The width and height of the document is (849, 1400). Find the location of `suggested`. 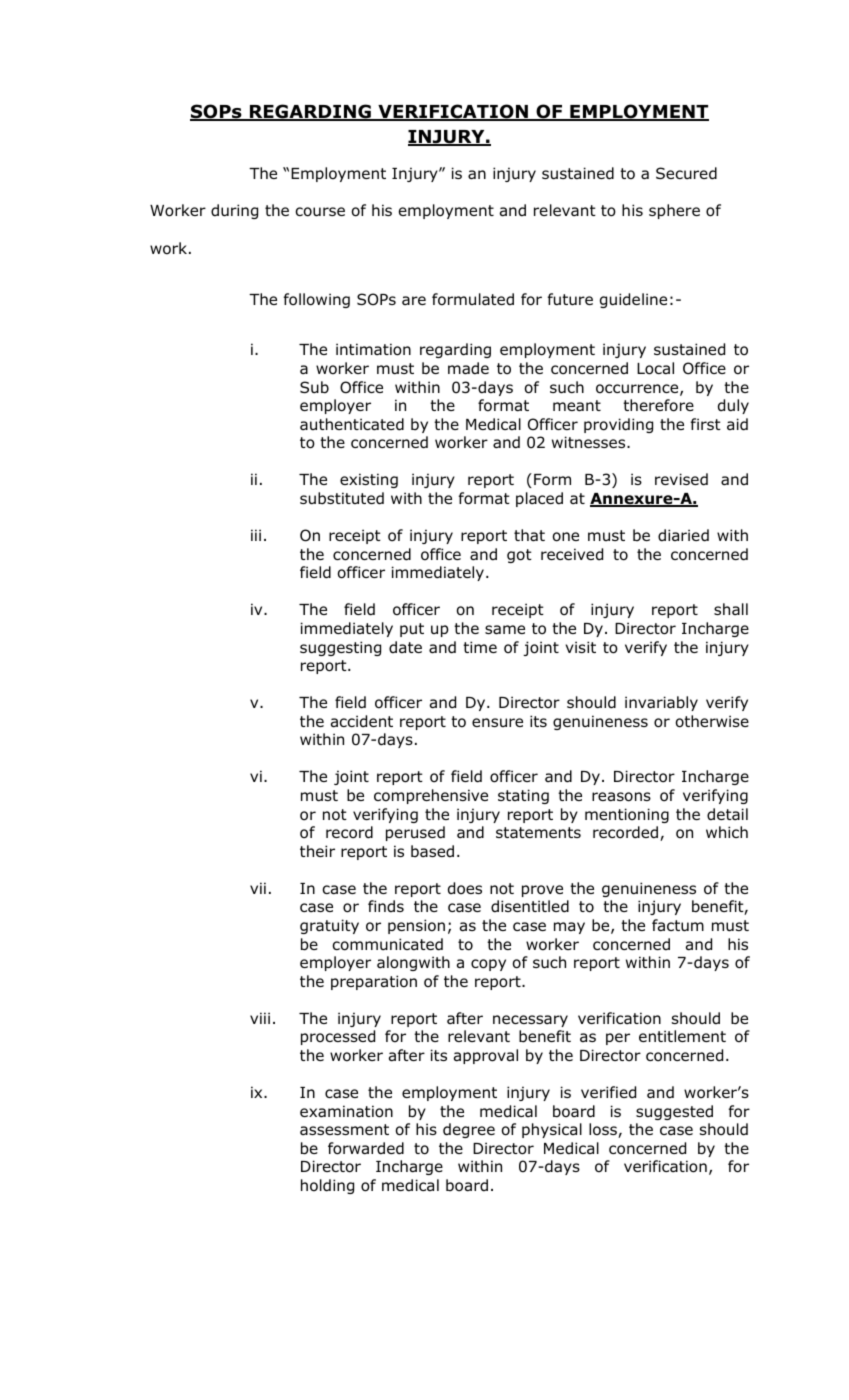

suggested is located at coordinates (674, 1112).
